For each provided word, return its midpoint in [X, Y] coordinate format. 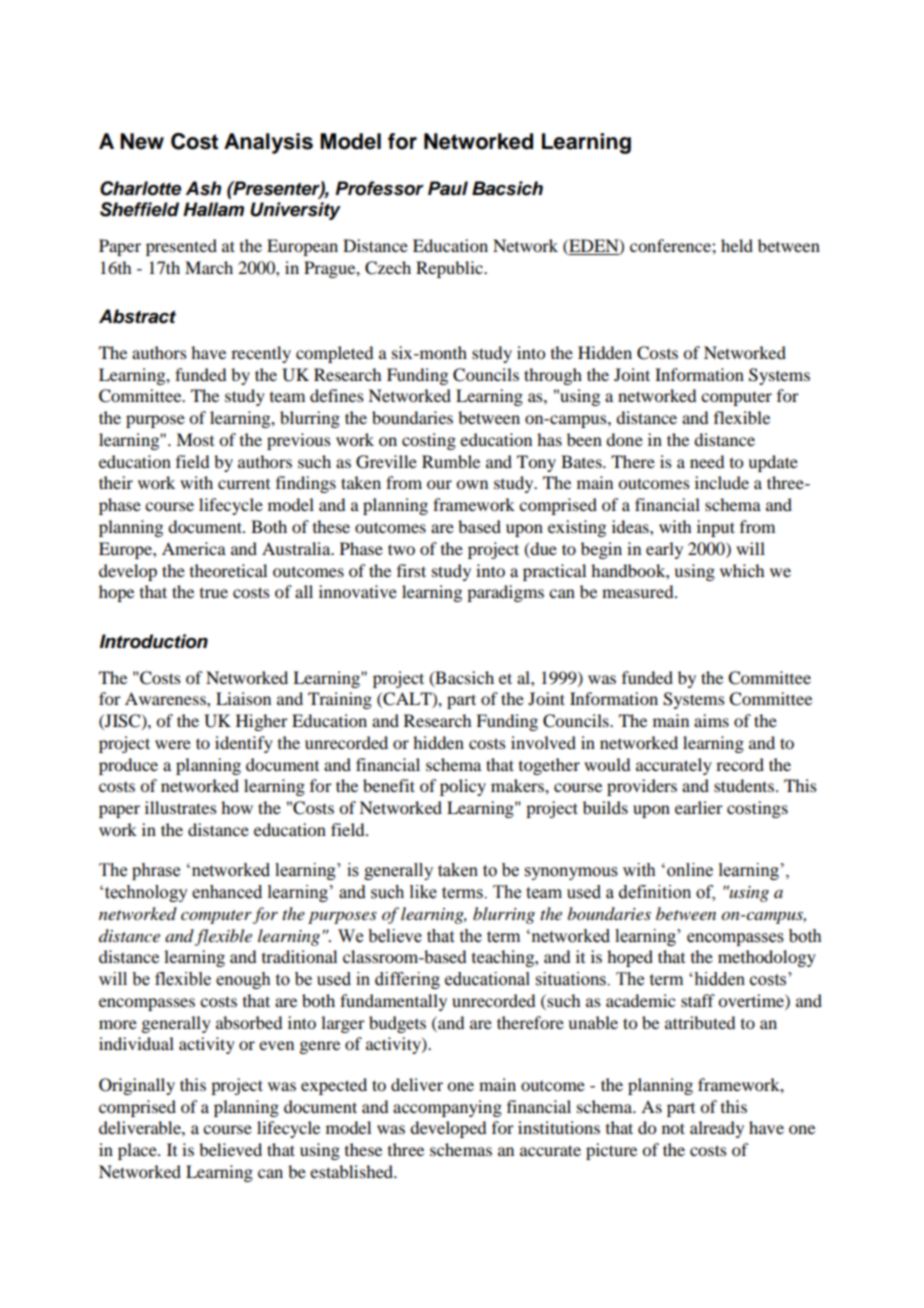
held [737, 245]
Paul [448, 188]
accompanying [447, 1108]
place [138, 1151]
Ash [203, 188]
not [673, 1128]
